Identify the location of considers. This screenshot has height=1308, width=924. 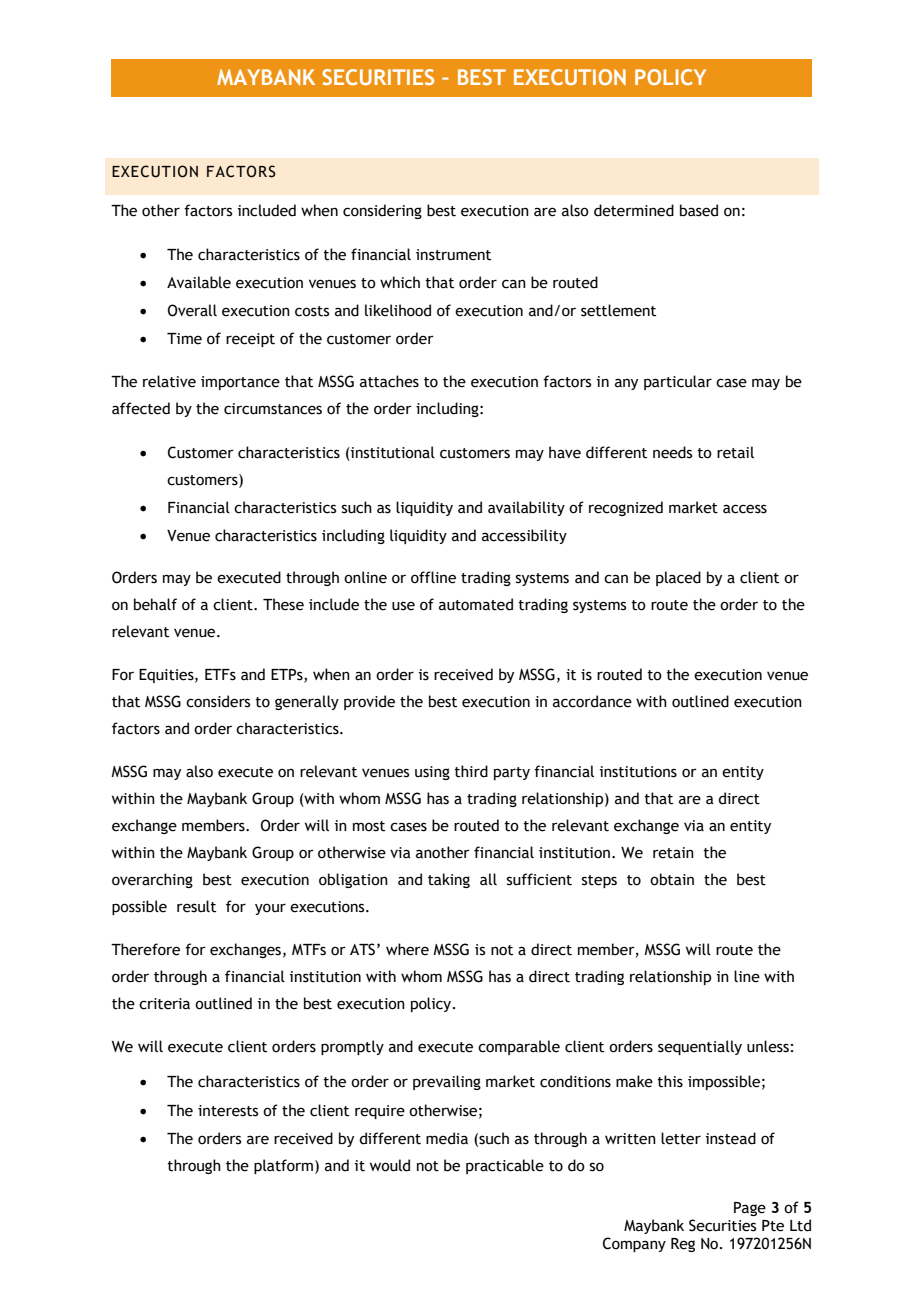
(218, 701).
